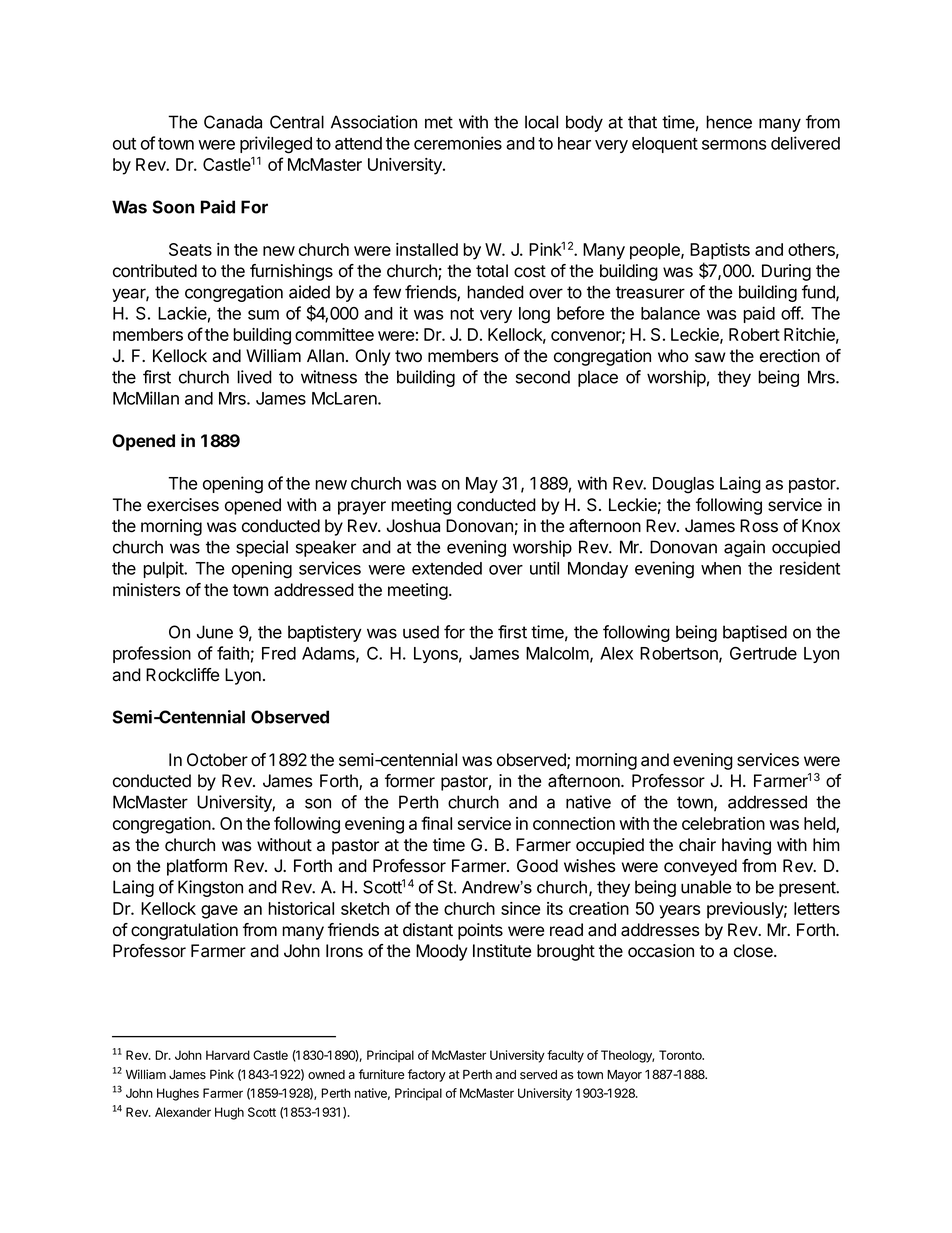 The image size is (952, 1233). Describe the element at coordinates (447, 568) in the screenshot. I see `extended` at that location.
